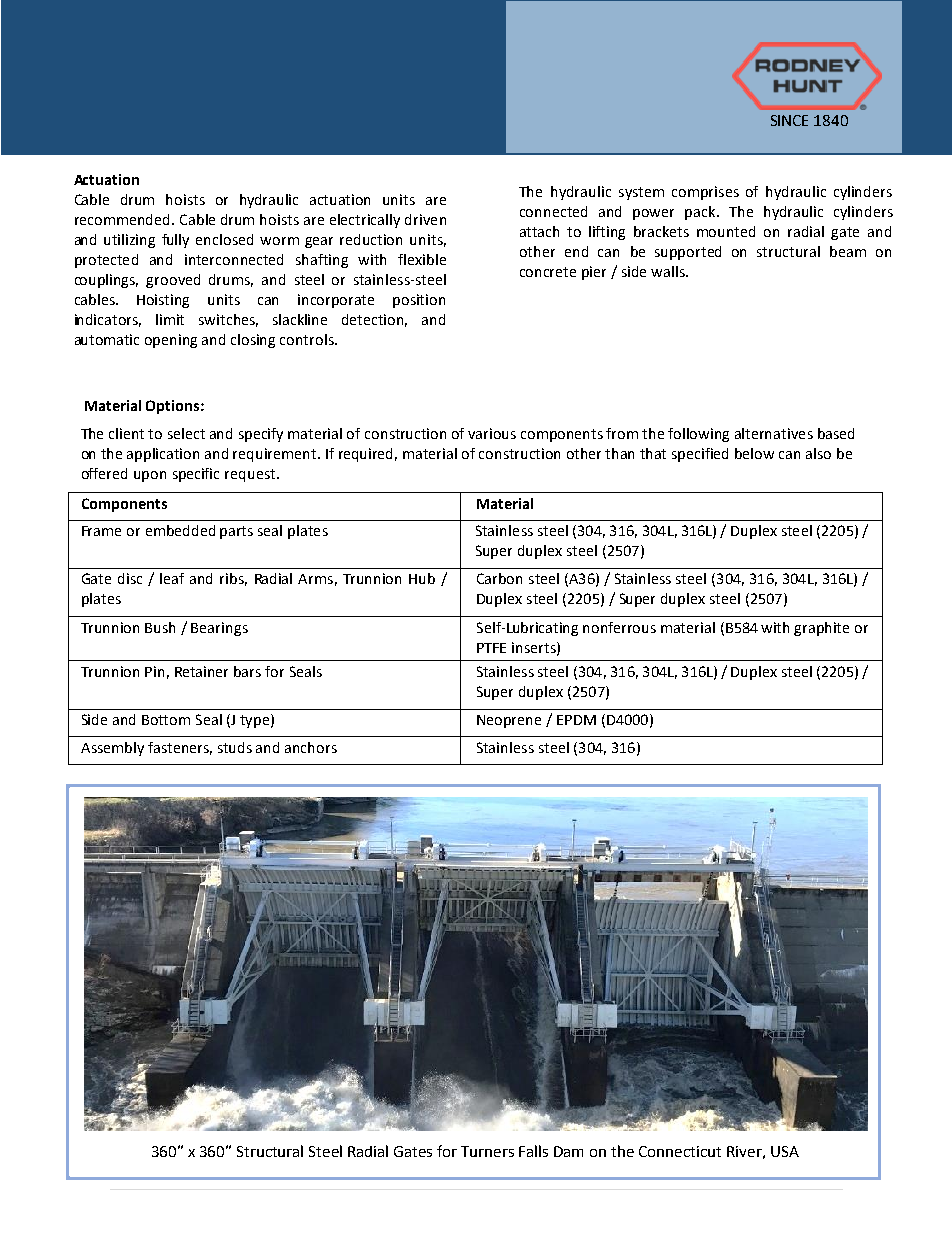 The width and height of the page is (952, 1233). What do you see at coordinates (533, 1151) in the page?
I see `Falls` at bounding box center [533, 1151].
